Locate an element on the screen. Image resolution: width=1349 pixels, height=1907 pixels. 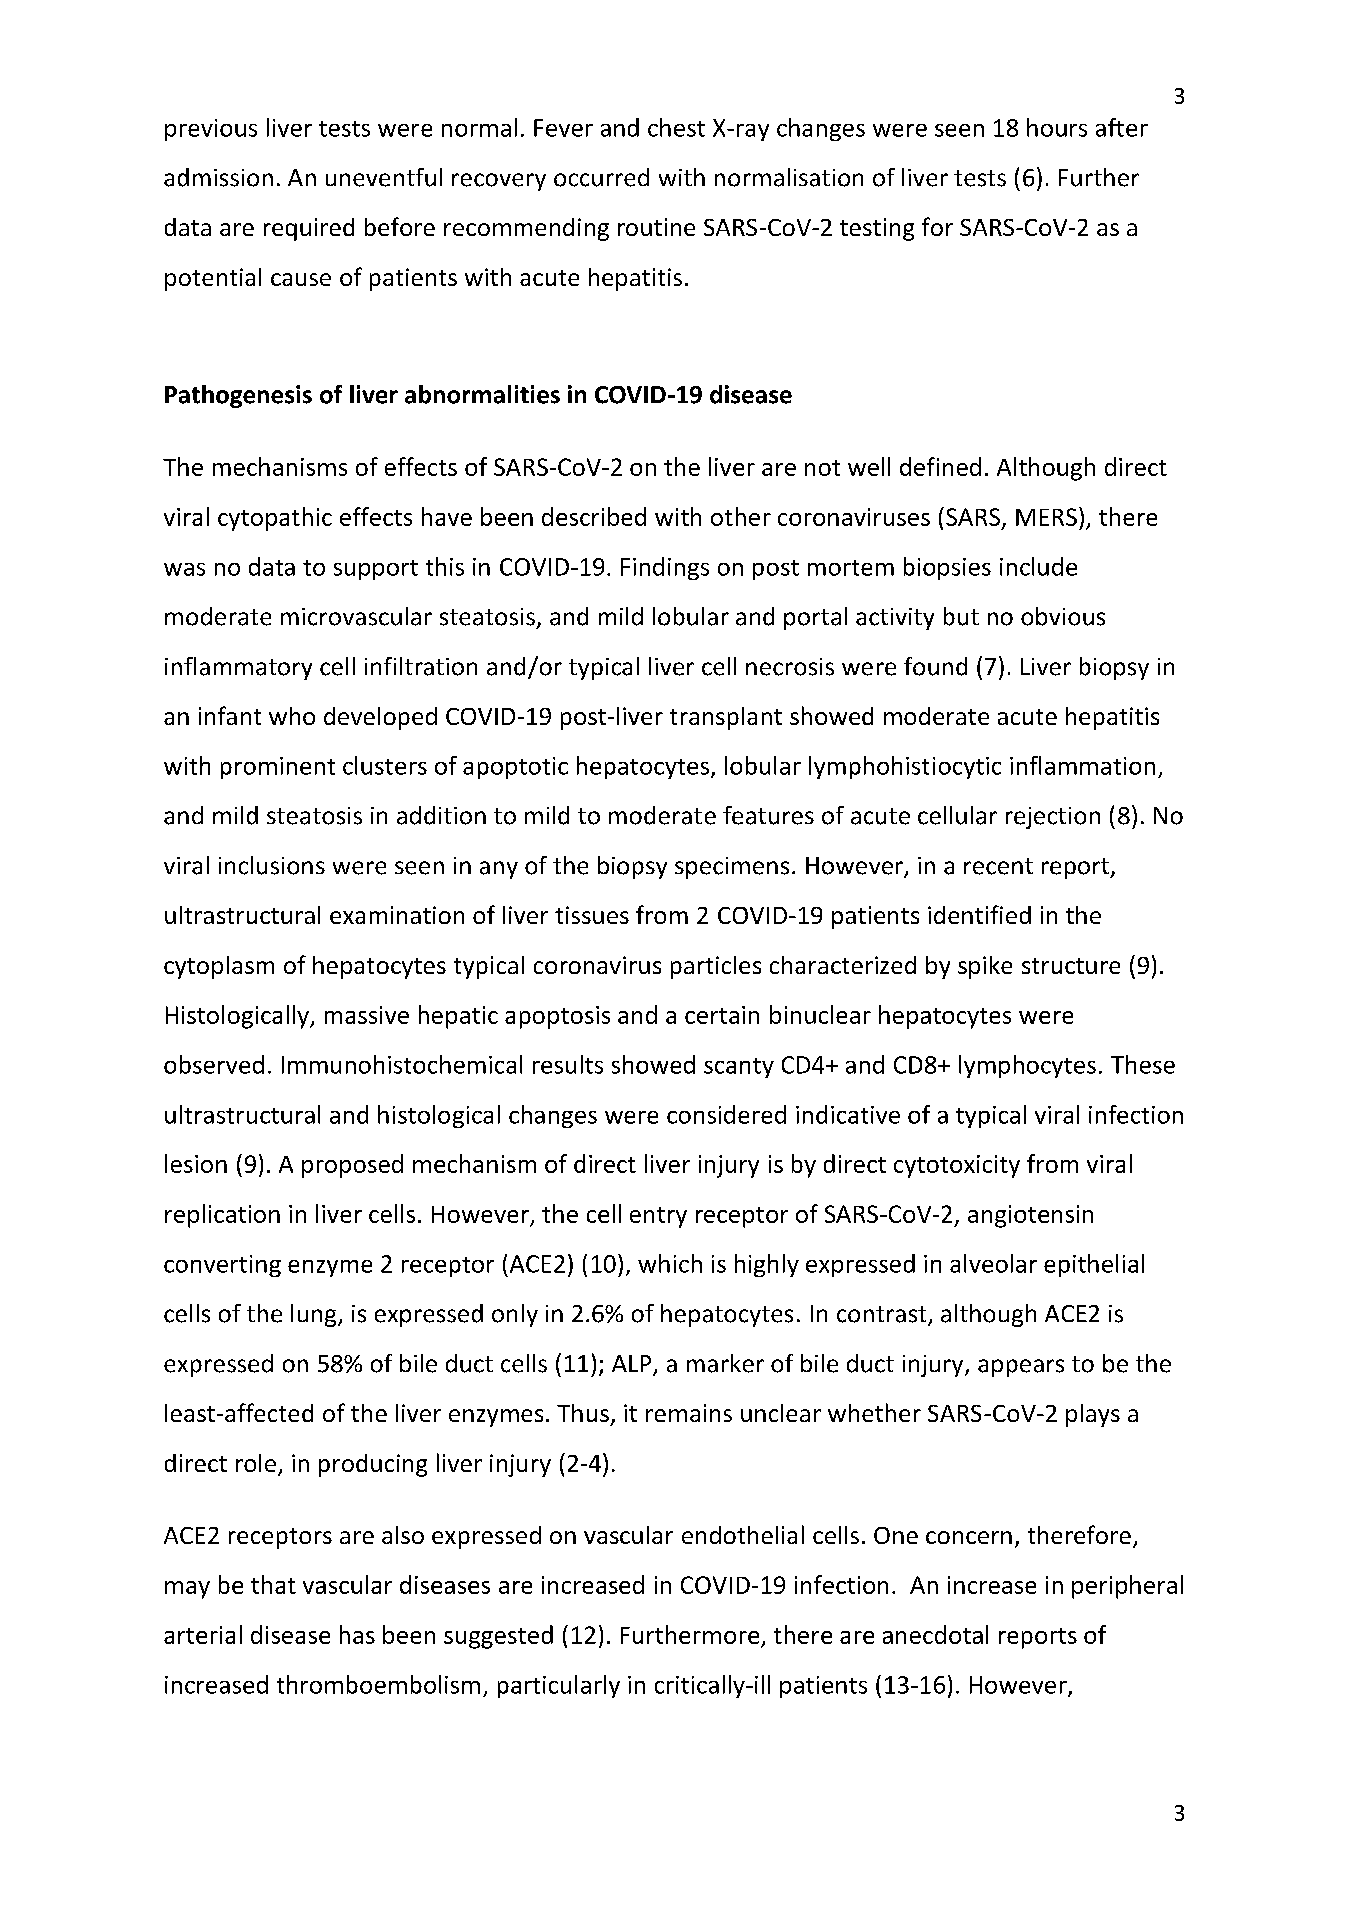
lung is located at coordinates (315, 1315).
